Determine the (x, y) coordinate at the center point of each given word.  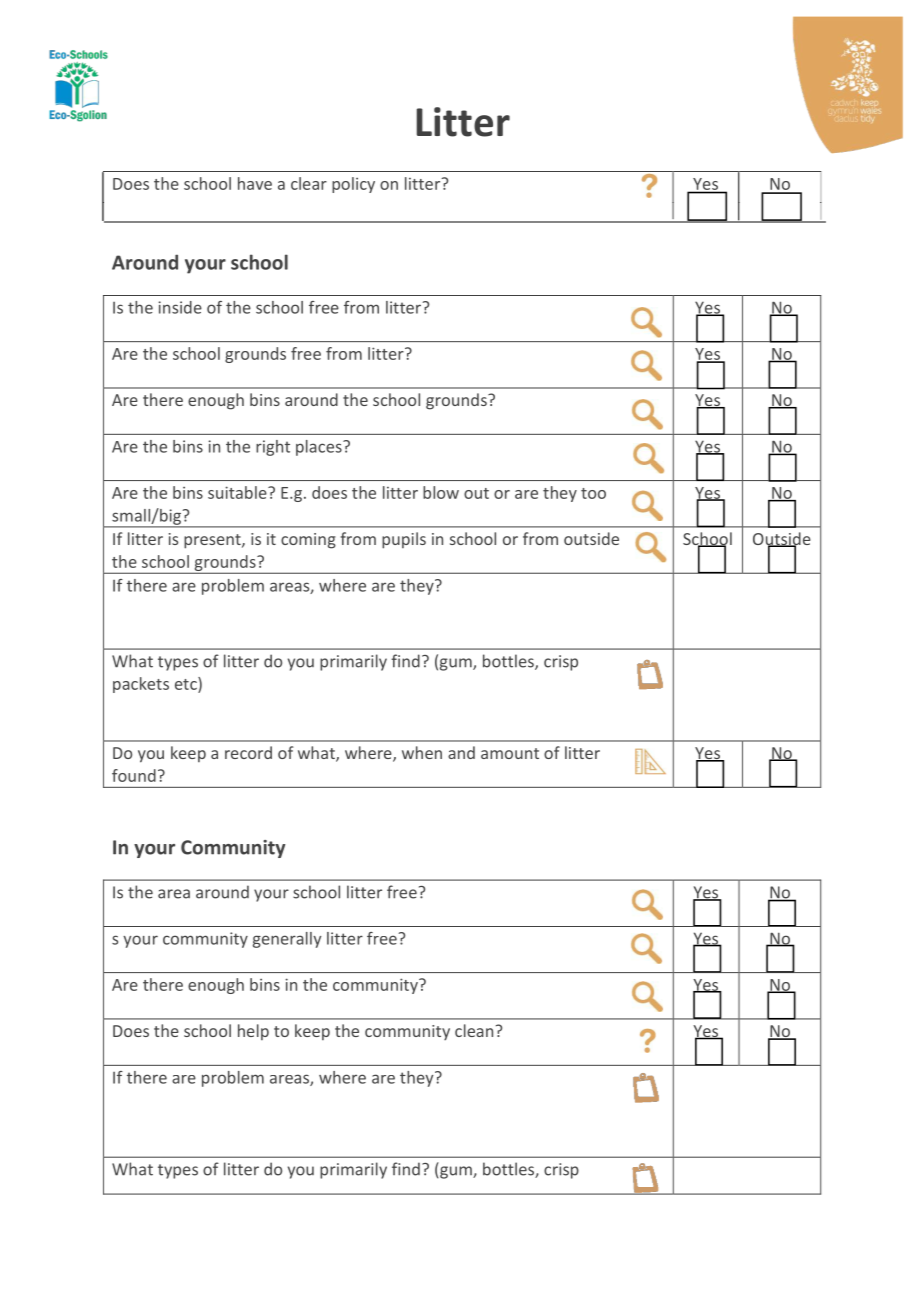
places (320, 448)
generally (287, 940)
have (255, 183)
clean (474, 1030)
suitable (238, 492)
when (422, 752)
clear (309, 183)
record (248, 752)
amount (510, 753)
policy (353, 185)
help (253, 1032)
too (593, 493)
